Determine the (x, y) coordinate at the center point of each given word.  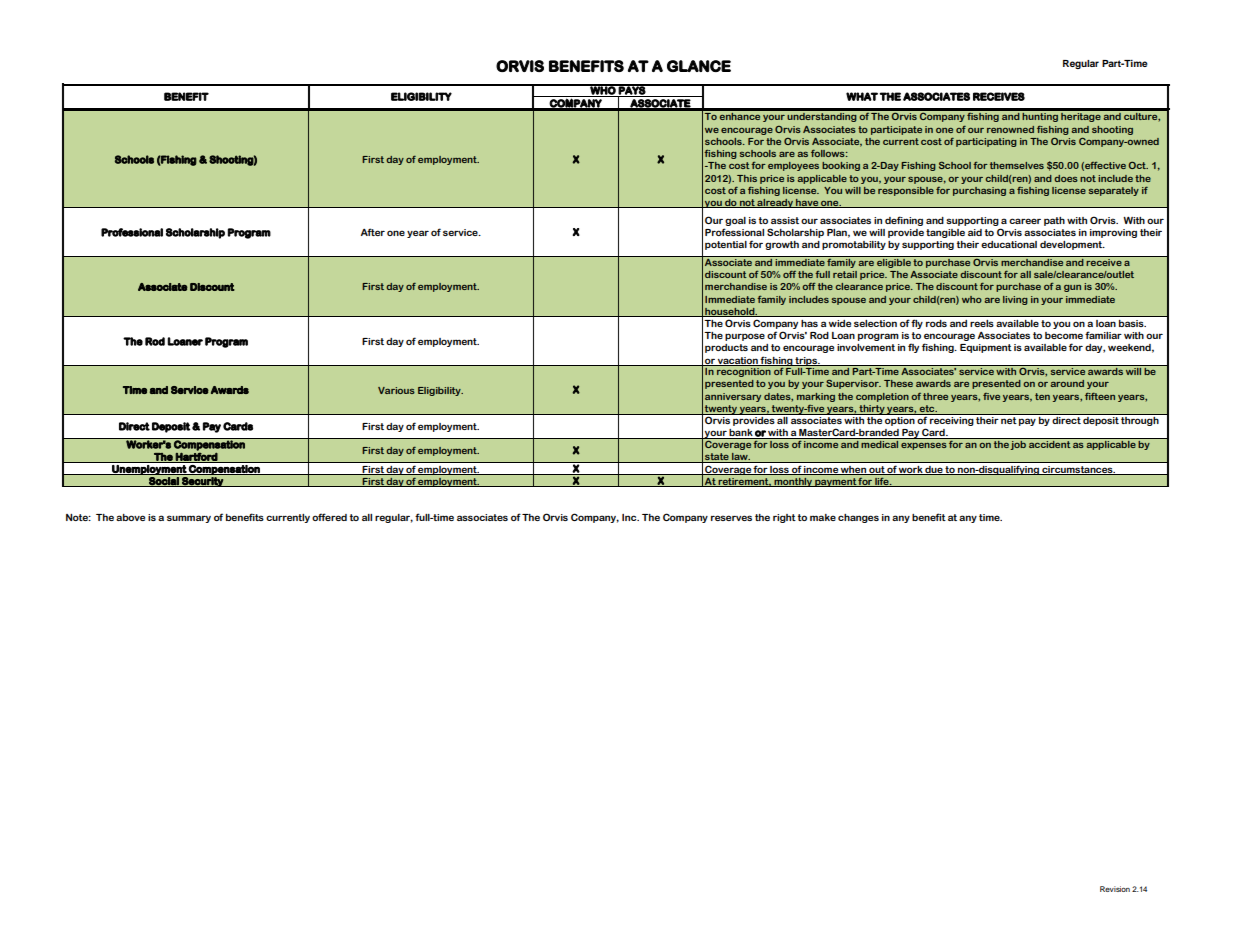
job (1018, 444)
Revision (1115, 889)
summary (189, 519)
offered (329, 517)
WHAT (862, 96)
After (373, 232)
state (717, 458)
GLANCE (699, 66)
